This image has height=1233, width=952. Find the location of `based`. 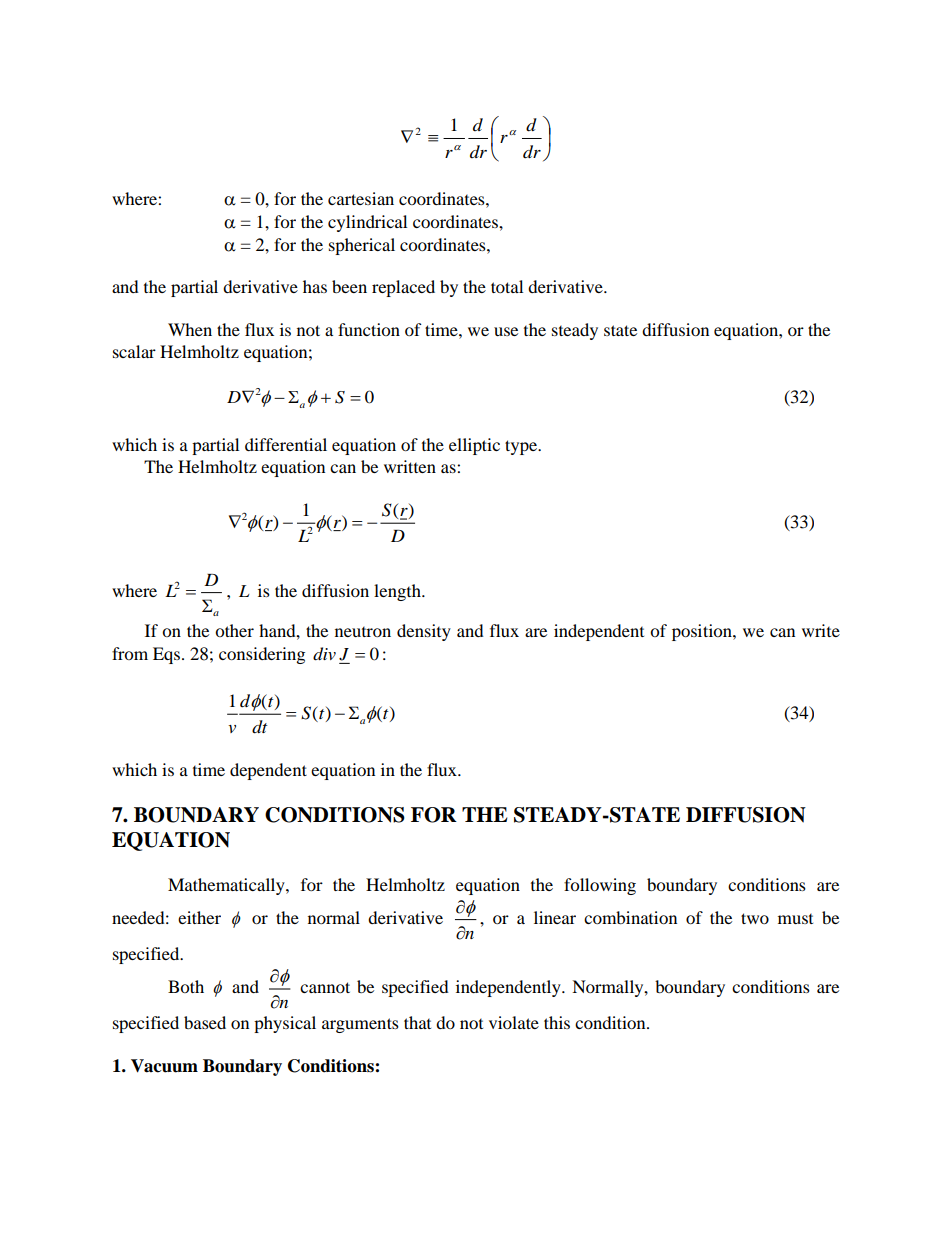

based is located at coordinates (205, 1022).
